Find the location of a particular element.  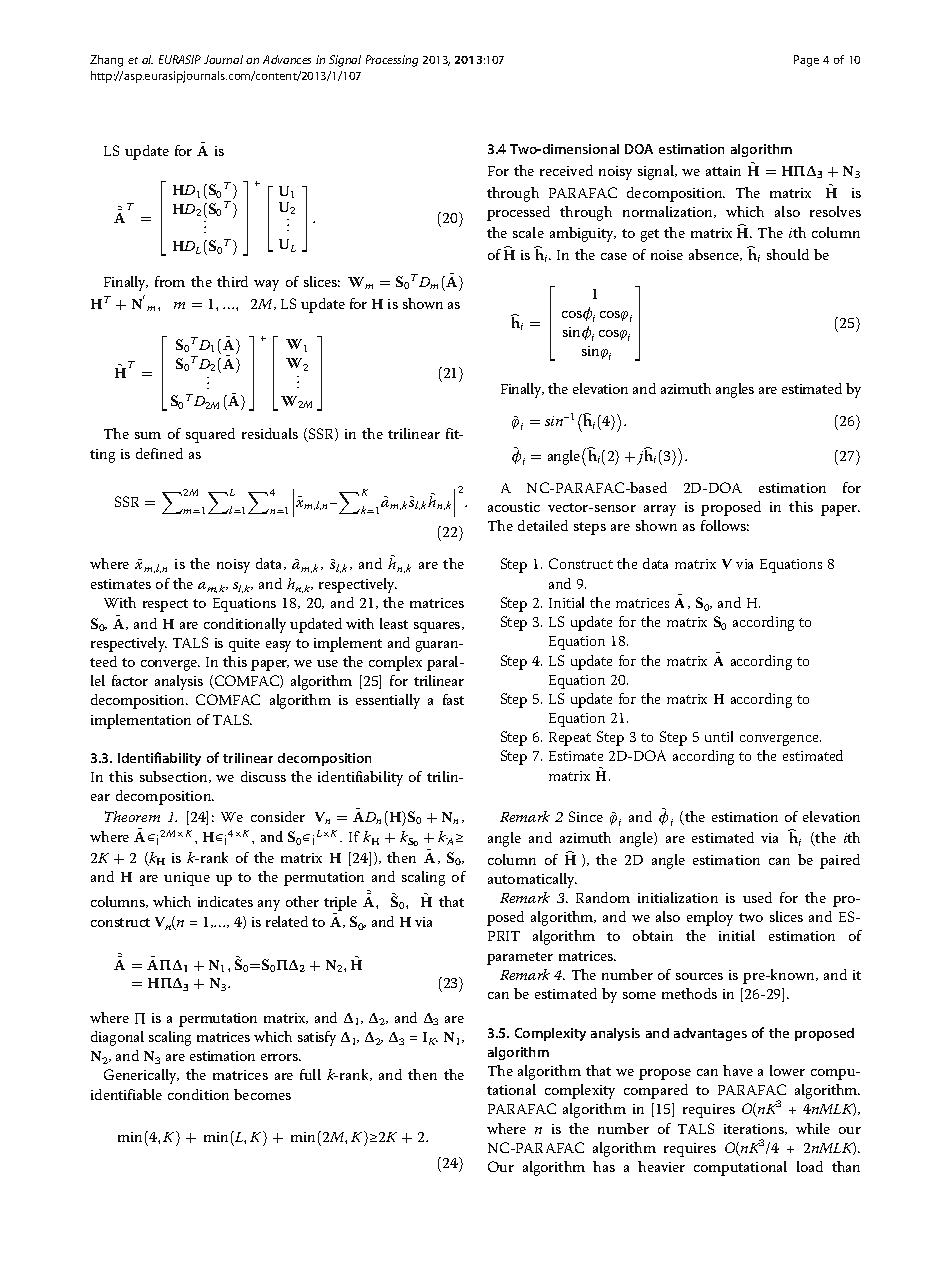

Zhang is located at coordinates (106, 61).
